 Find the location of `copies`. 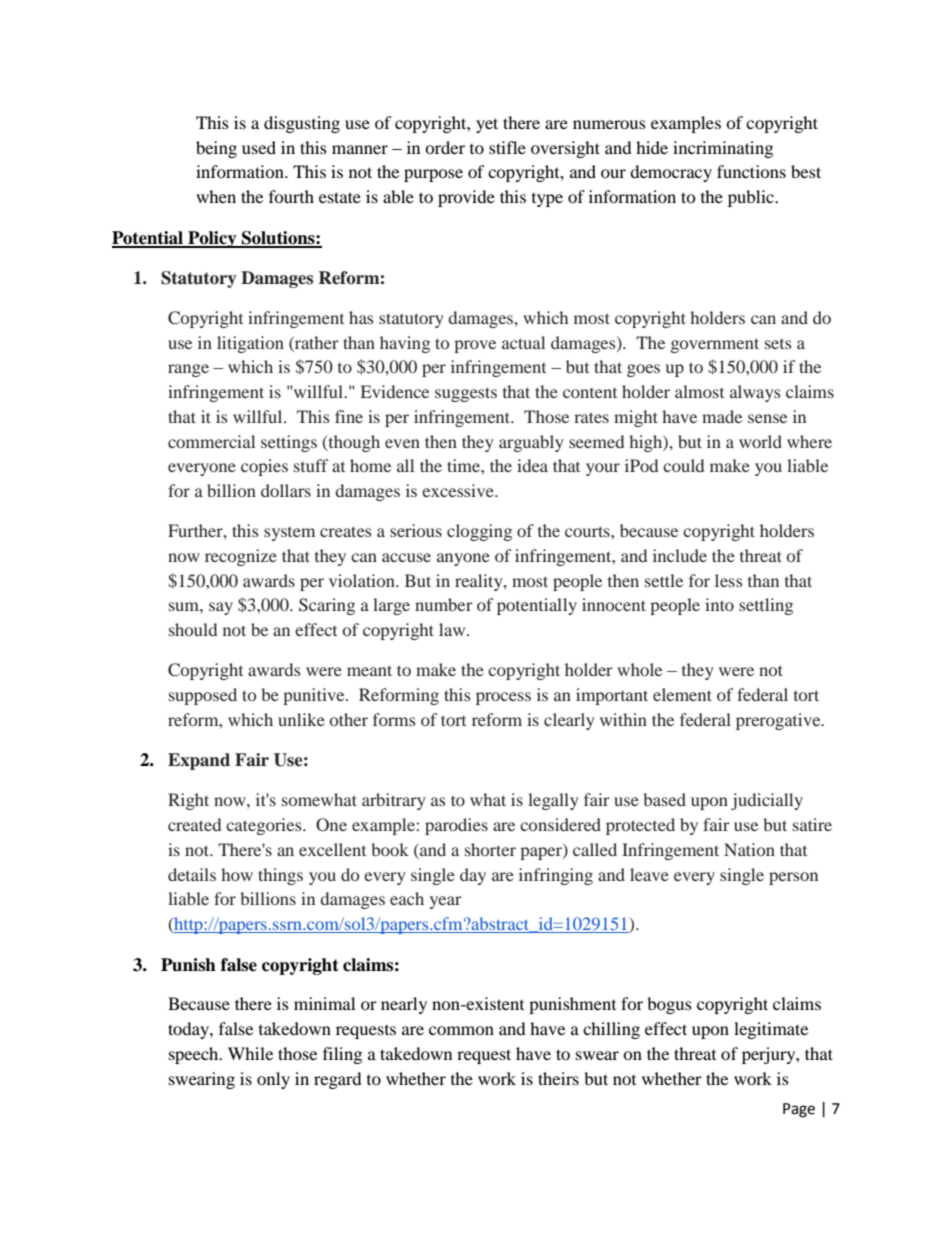

copies is located at coordinates (264, 467).
